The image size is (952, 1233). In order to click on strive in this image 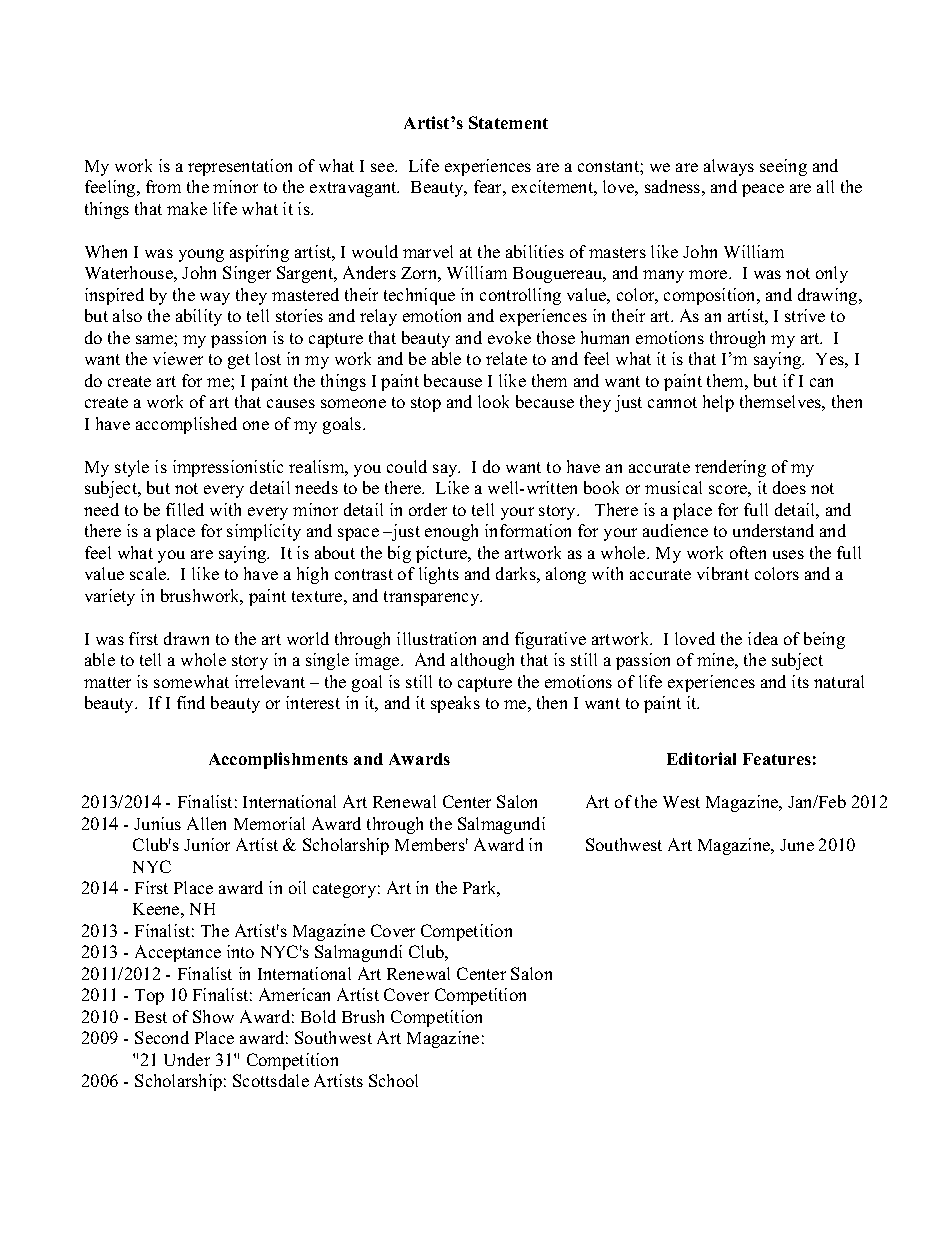, I will do `click(805, 315)`.
